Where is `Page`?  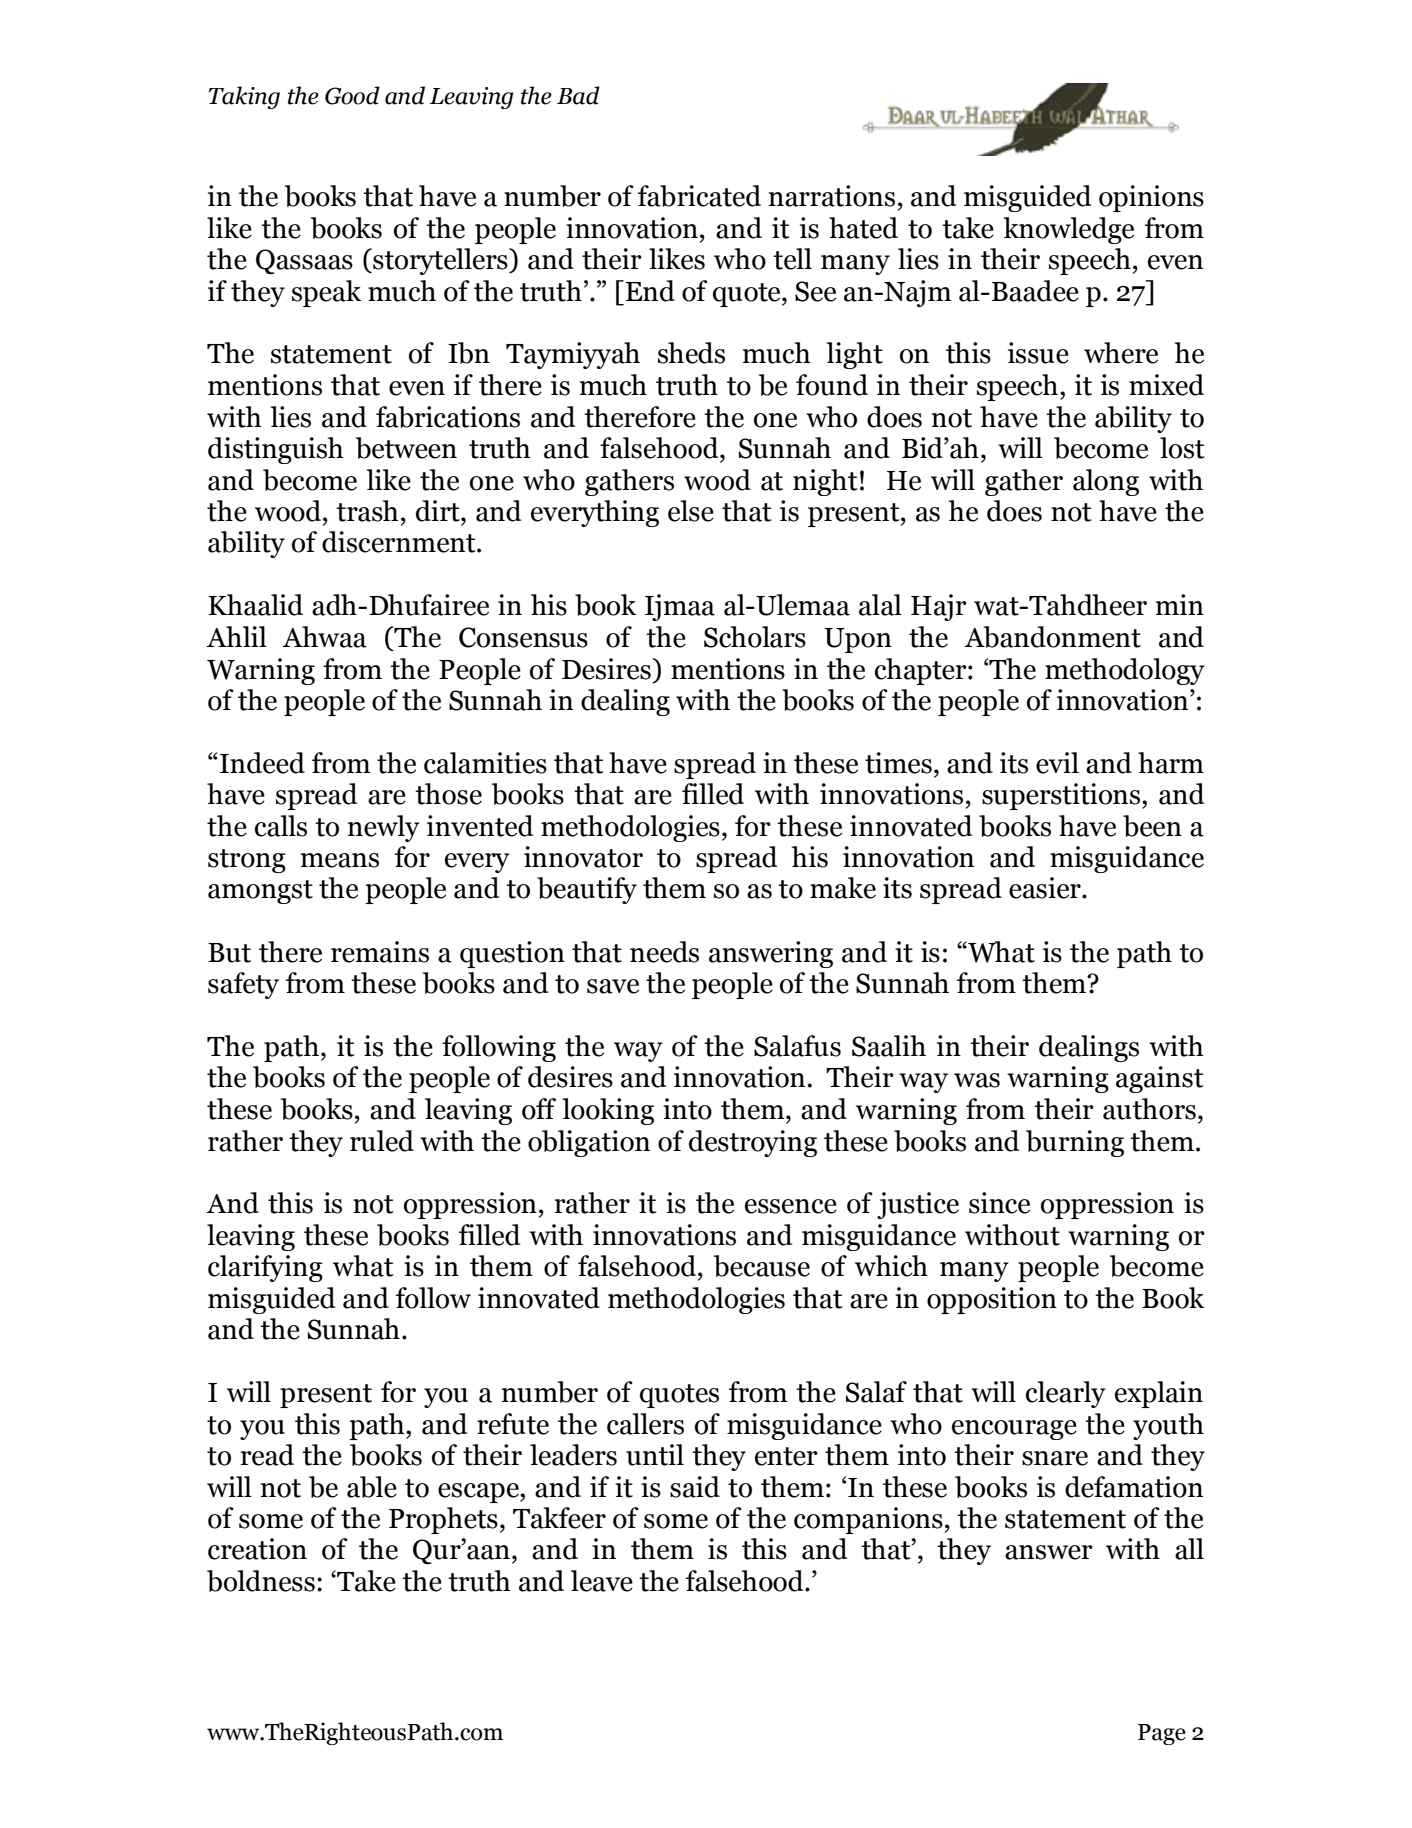 Page is located at coordinates (1162, 1734).
